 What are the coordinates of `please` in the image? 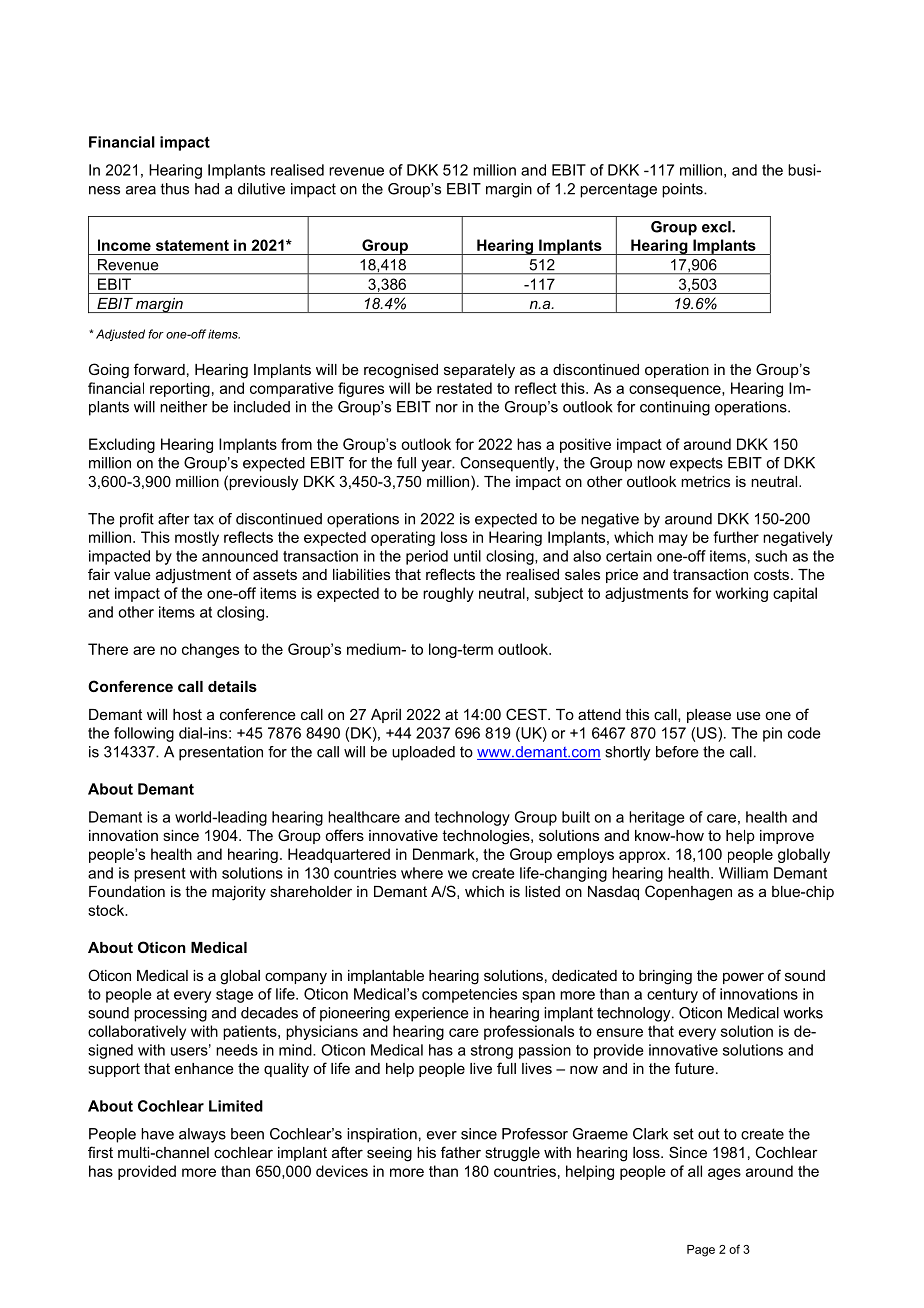 It's located at (709, 716).
